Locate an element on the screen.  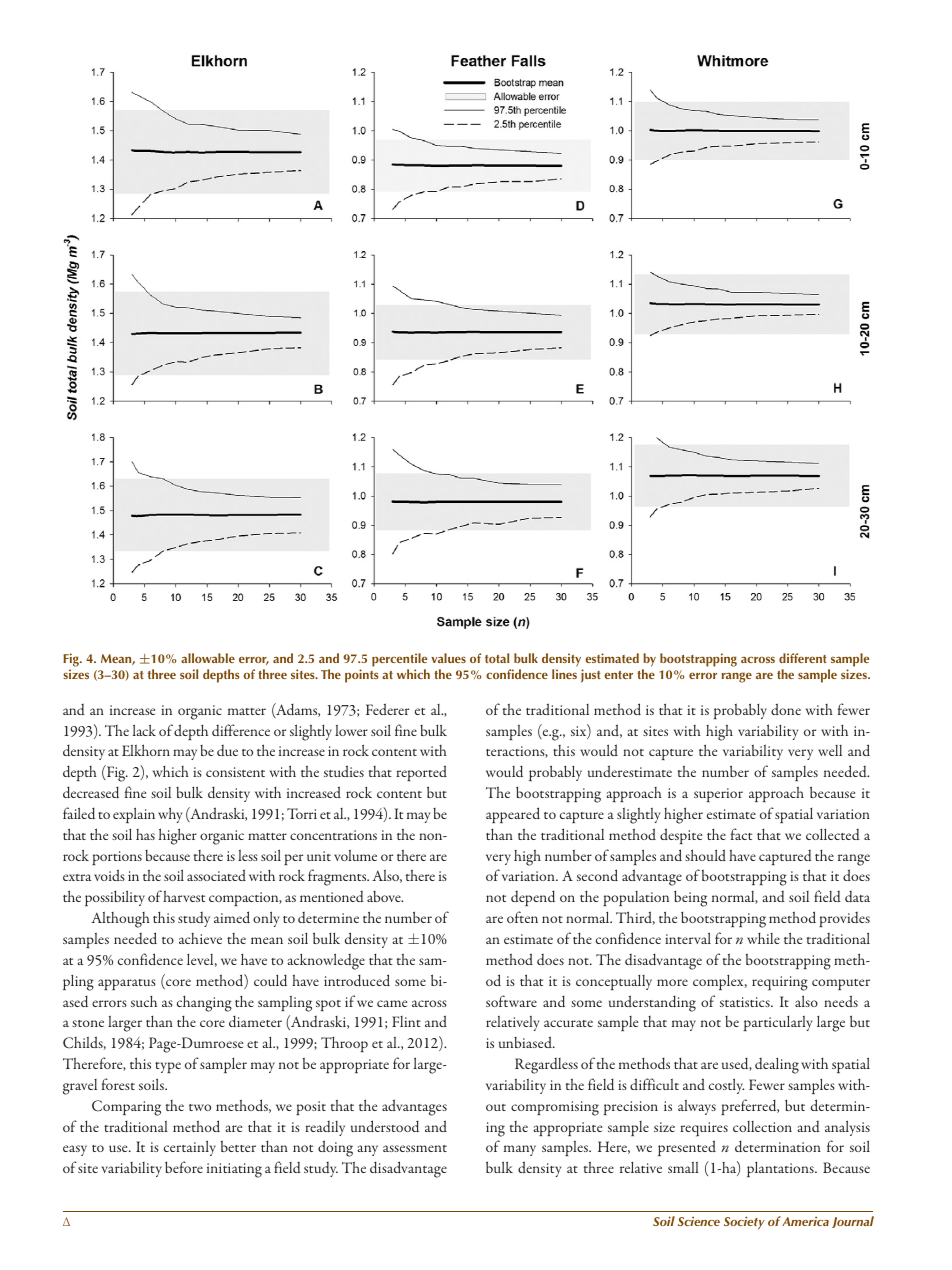
different is located at coordinates (803, 658).
